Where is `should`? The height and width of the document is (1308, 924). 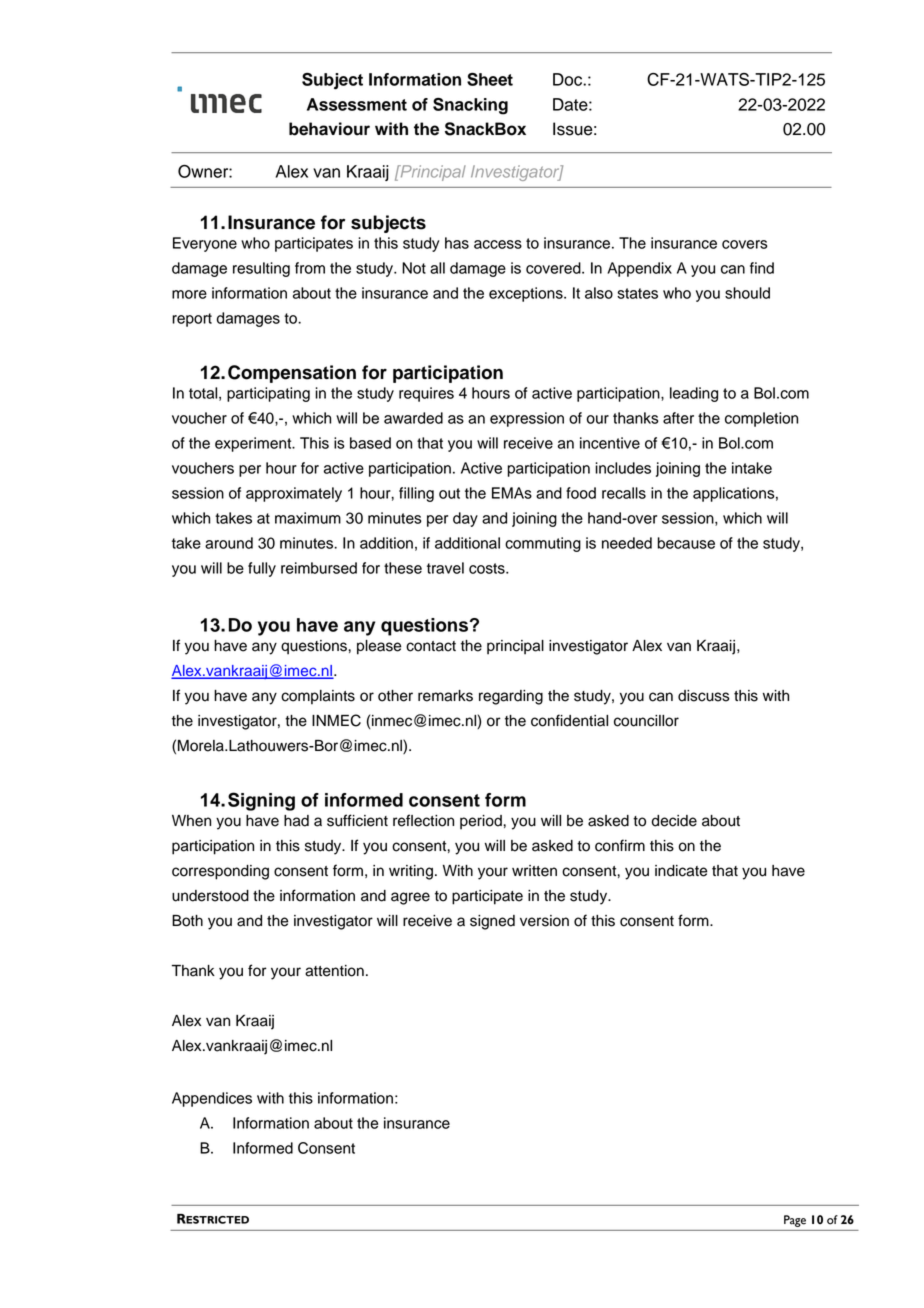
should is located at coordinates (747, 293).
